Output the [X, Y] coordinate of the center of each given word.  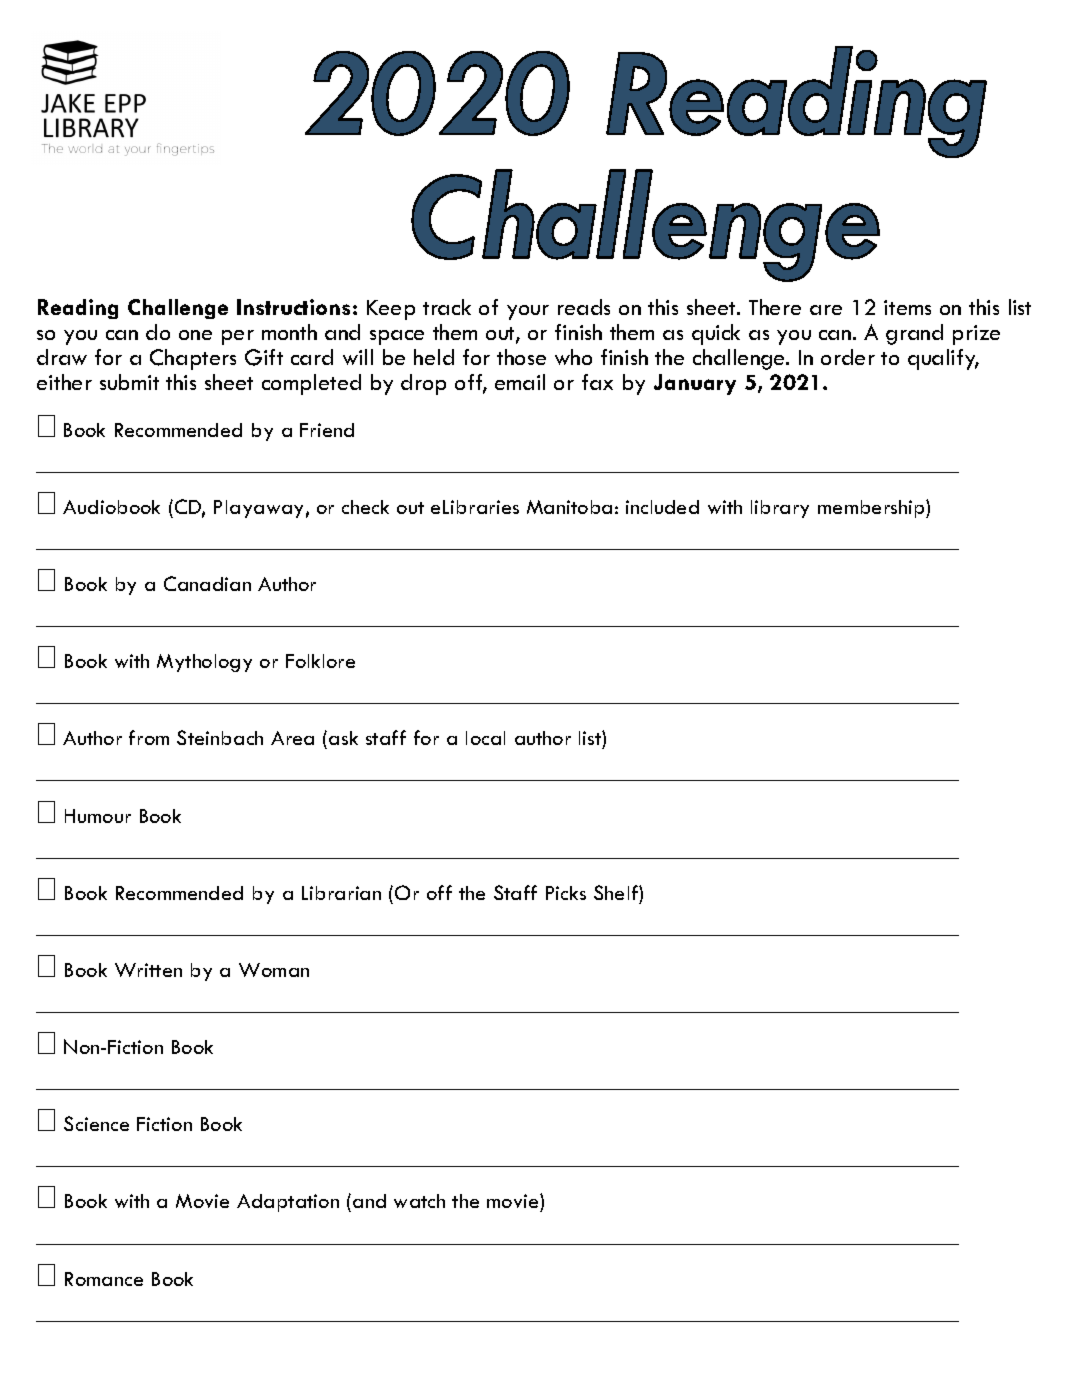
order [848, 357]
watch [419, 1201]
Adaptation [288, 1203]
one [195, 335]
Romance [104, 1279]
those [521, 357]
